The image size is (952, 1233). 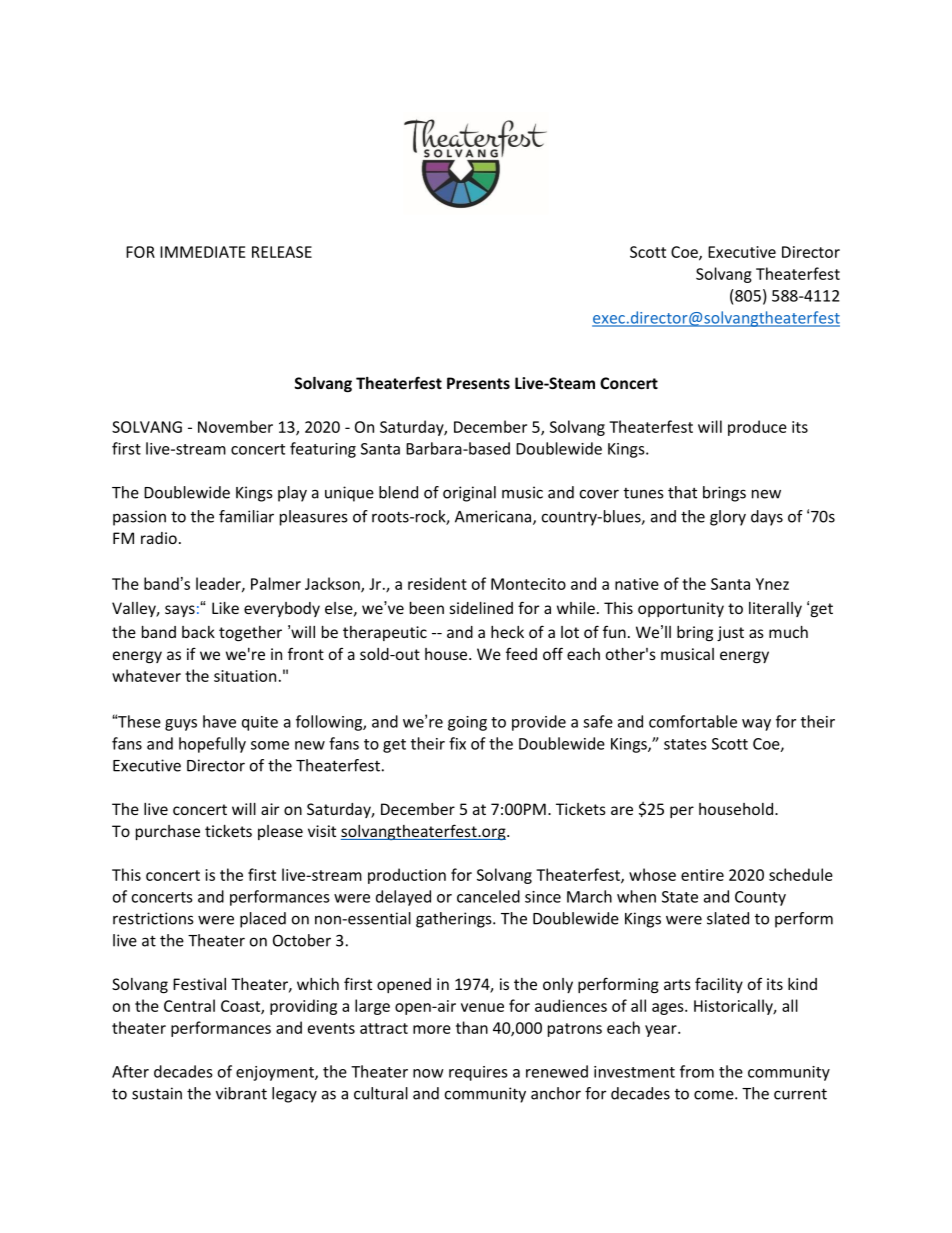 What do you see at coordinates (245, 676) in the screenshot?
I see `situation` at bounding box center [245, 676].
